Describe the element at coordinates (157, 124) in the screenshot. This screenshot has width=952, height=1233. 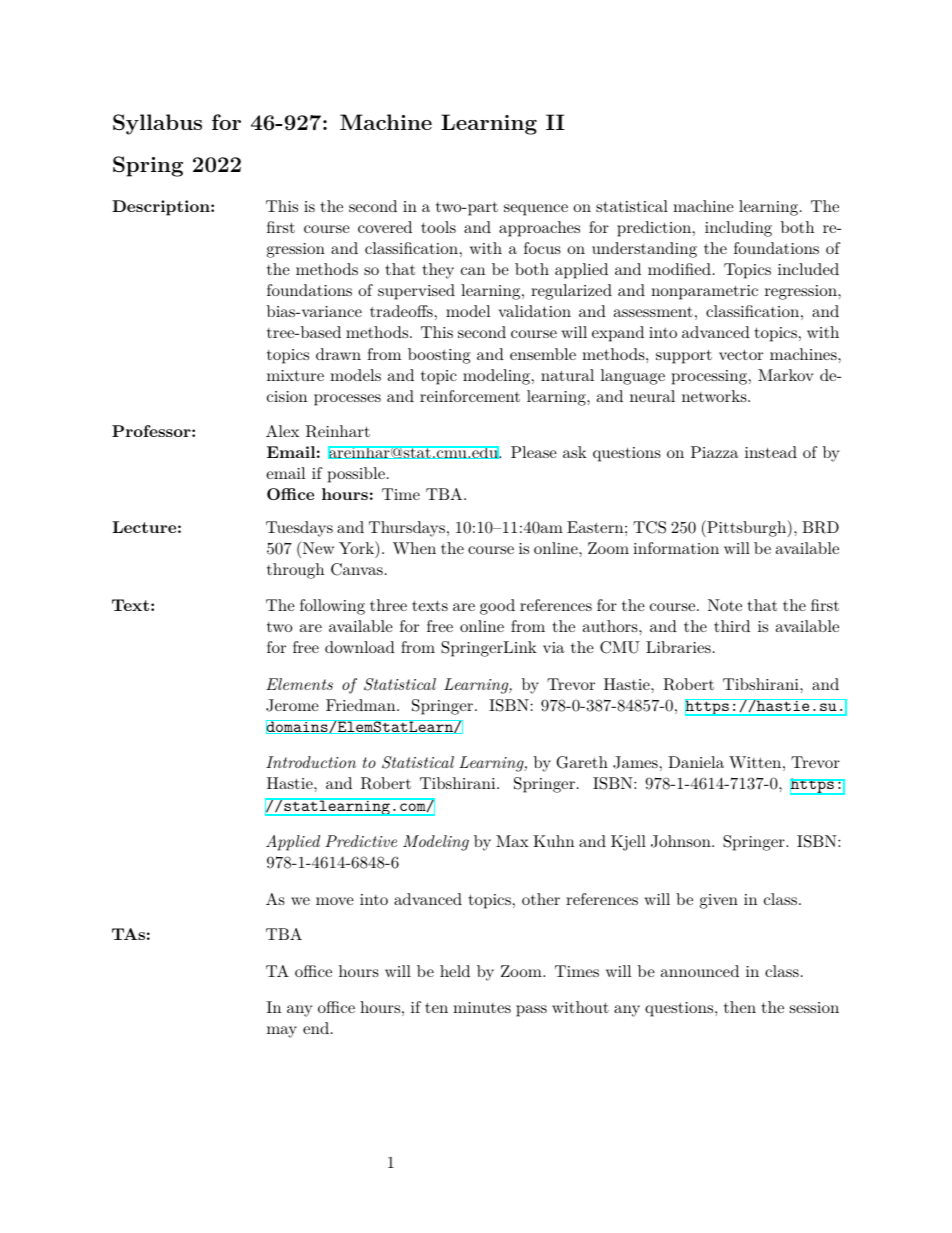
I see `Syllabus` at that location.
